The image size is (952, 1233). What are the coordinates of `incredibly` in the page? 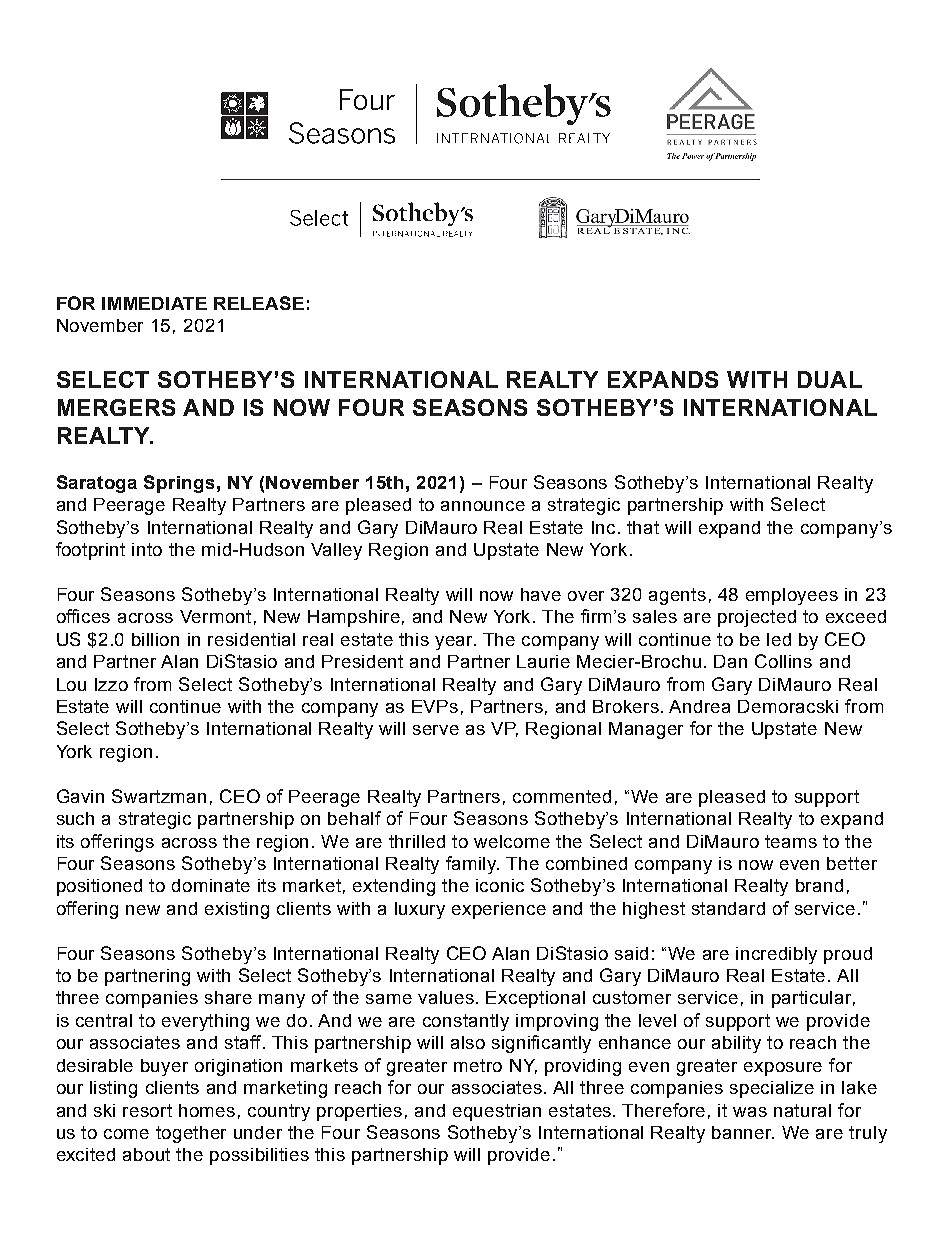 It's located at (776, 955).
